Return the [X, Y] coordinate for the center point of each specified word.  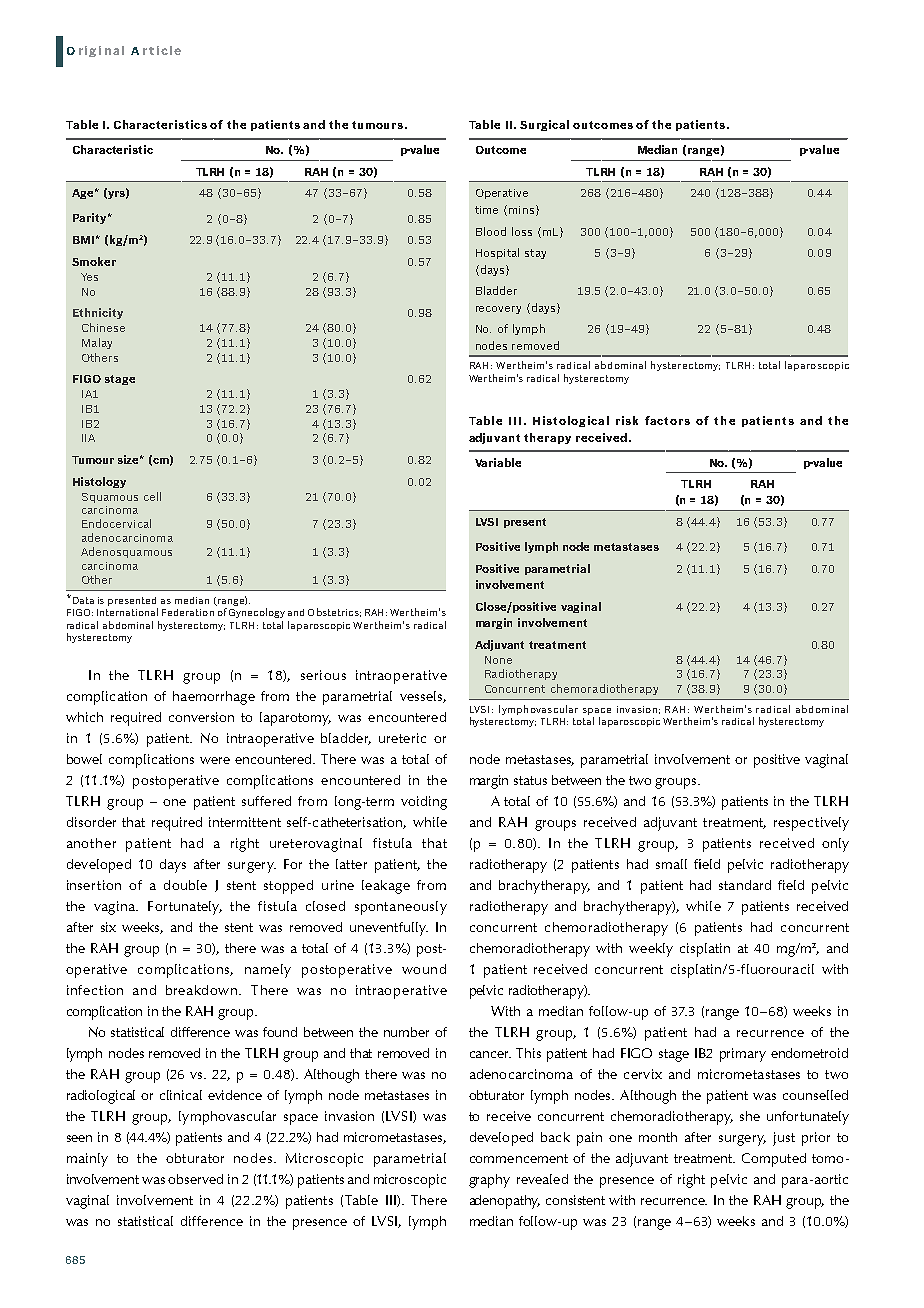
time [486, 210]
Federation [188, 612]
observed [195, 1179]
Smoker [94, 261]
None [498, 660]
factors [667, 420]
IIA [88, 438]
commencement [519, 1158]
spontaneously [401, 908]
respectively [811, 824]
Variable [498, 462]
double [185, 885]
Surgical [544, 125]
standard [745, 885]
